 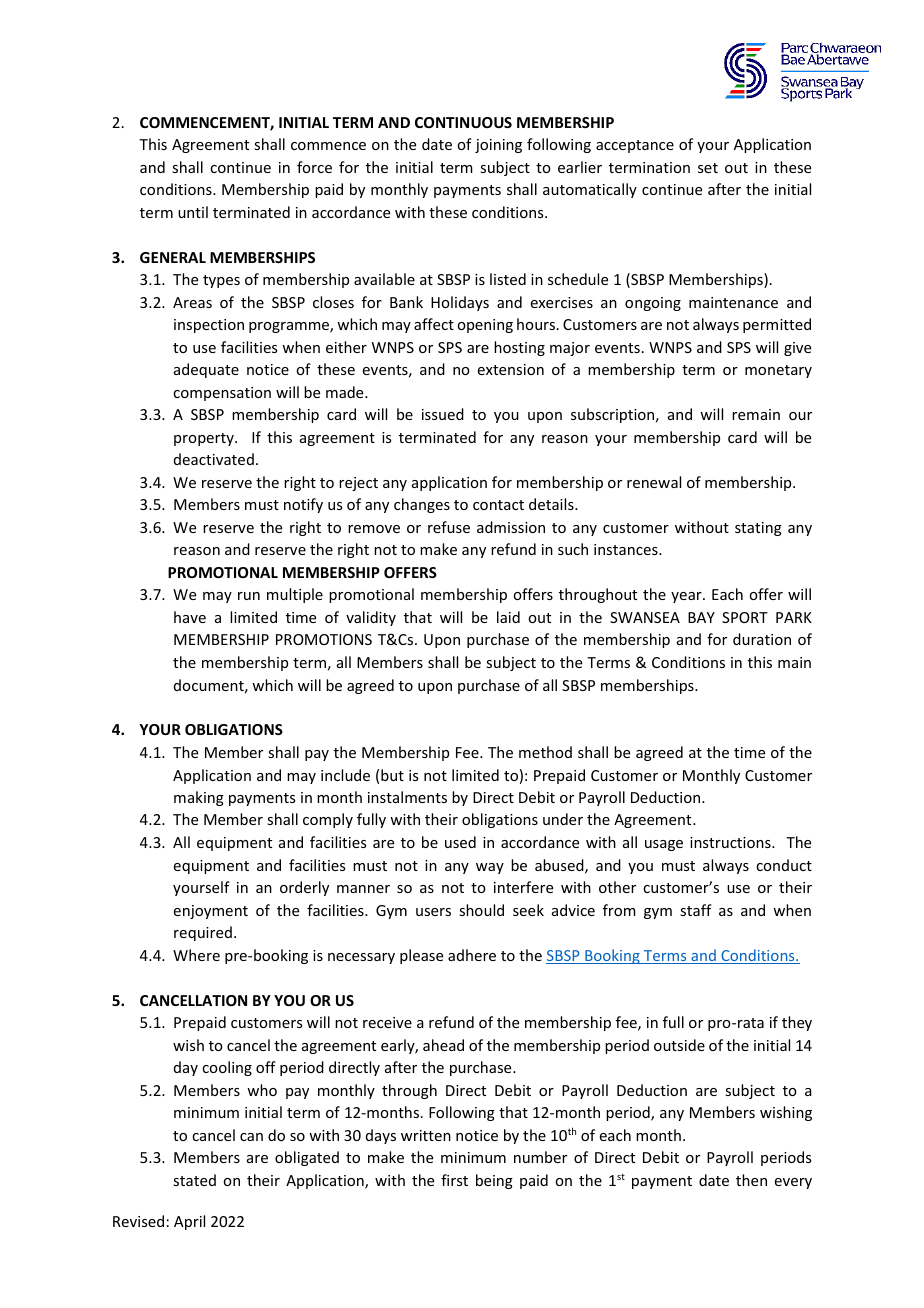 What do you see at coordinates (751, 1180) in the document?
I see `then` at bounding box center [751, 1180].
